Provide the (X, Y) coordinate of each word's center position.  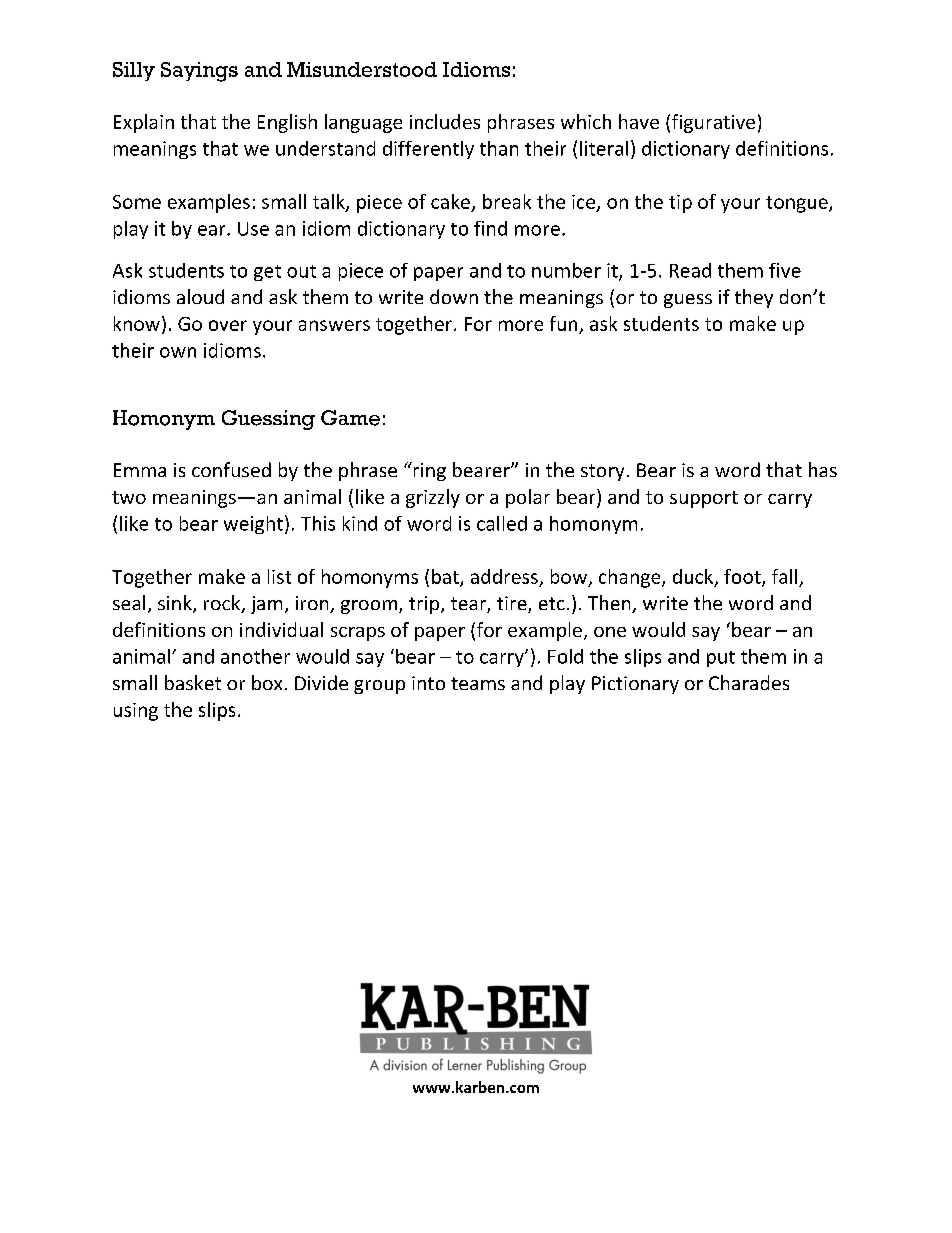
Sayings (199, 72)
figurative (713, 123)
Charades (749, 682)
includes (445, 121)
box (267, 682)
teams (478, 683)
